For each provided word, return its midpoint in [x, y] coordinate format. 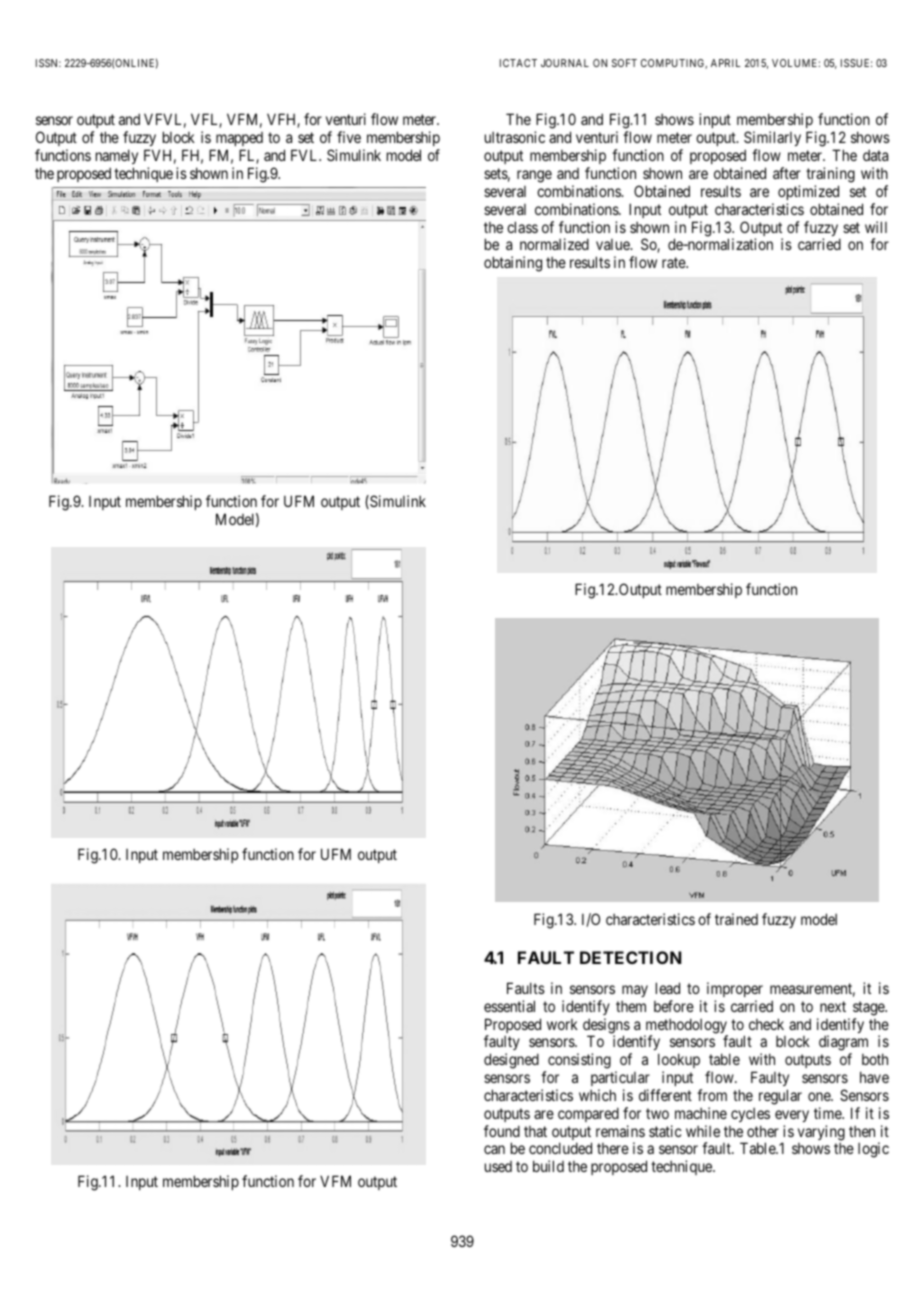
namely [117, 156]
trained [736, 919]
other [763, 1131]
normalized [554, 244]
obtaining [513, 264]
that [535, 1131]
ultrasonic [515, 137]
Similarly [772, 140]
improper [735, 989]
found [502, 1131]
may [635, 991]
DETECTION [630, 957]
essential [509, 1006]
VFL [206, 120]
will [876, 227]
